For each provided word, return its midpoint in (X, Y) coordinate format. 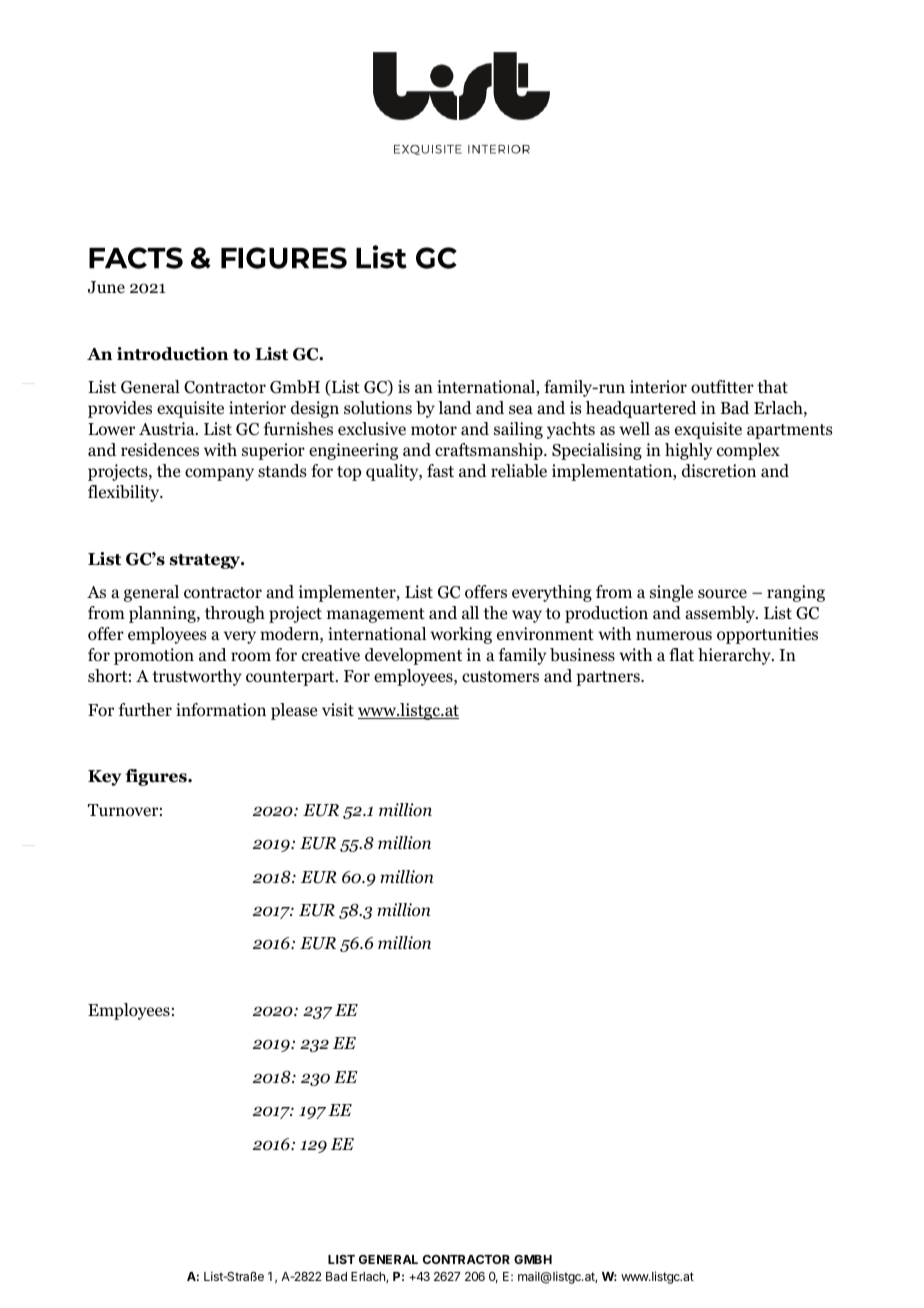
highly (688, 451)
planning (163, 614)
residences (160, 450)
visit (338, 709)
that (772, 386)
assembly (721, 614)
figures (157, 777)
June (106, 287)
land (455, 407)
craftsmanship (490, 451)
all (470, 612)
